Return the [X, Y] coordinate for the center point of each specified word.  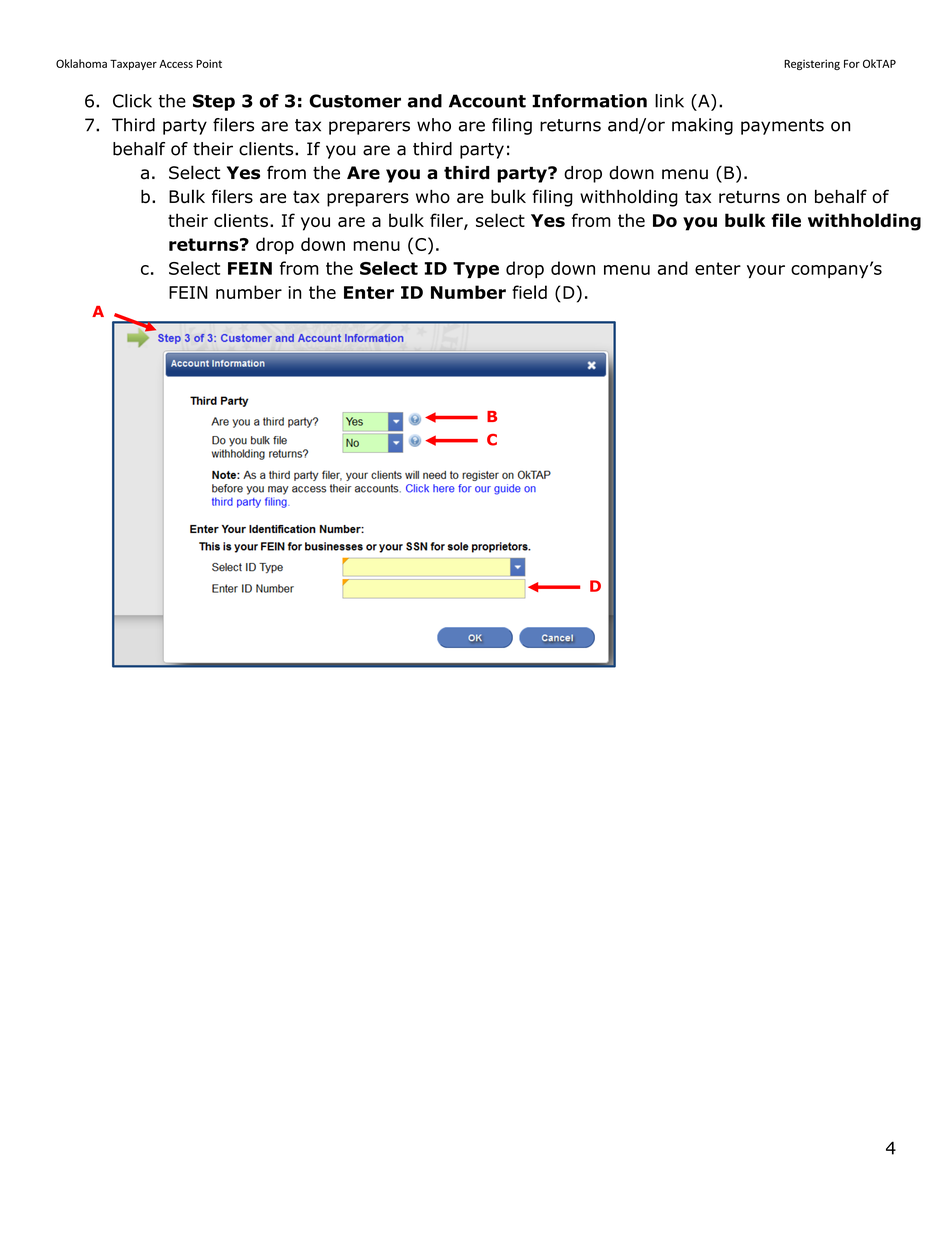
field [529, 292]
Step [214, 102]
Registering [812, 64]
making [702, 126]
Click [132, 101]
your [766, 271]
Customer [355, 101]
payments [782, 127]
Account [487, 101]
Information [589, 101]
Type [476, 270]
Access [176, 64]
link [669, 101]
